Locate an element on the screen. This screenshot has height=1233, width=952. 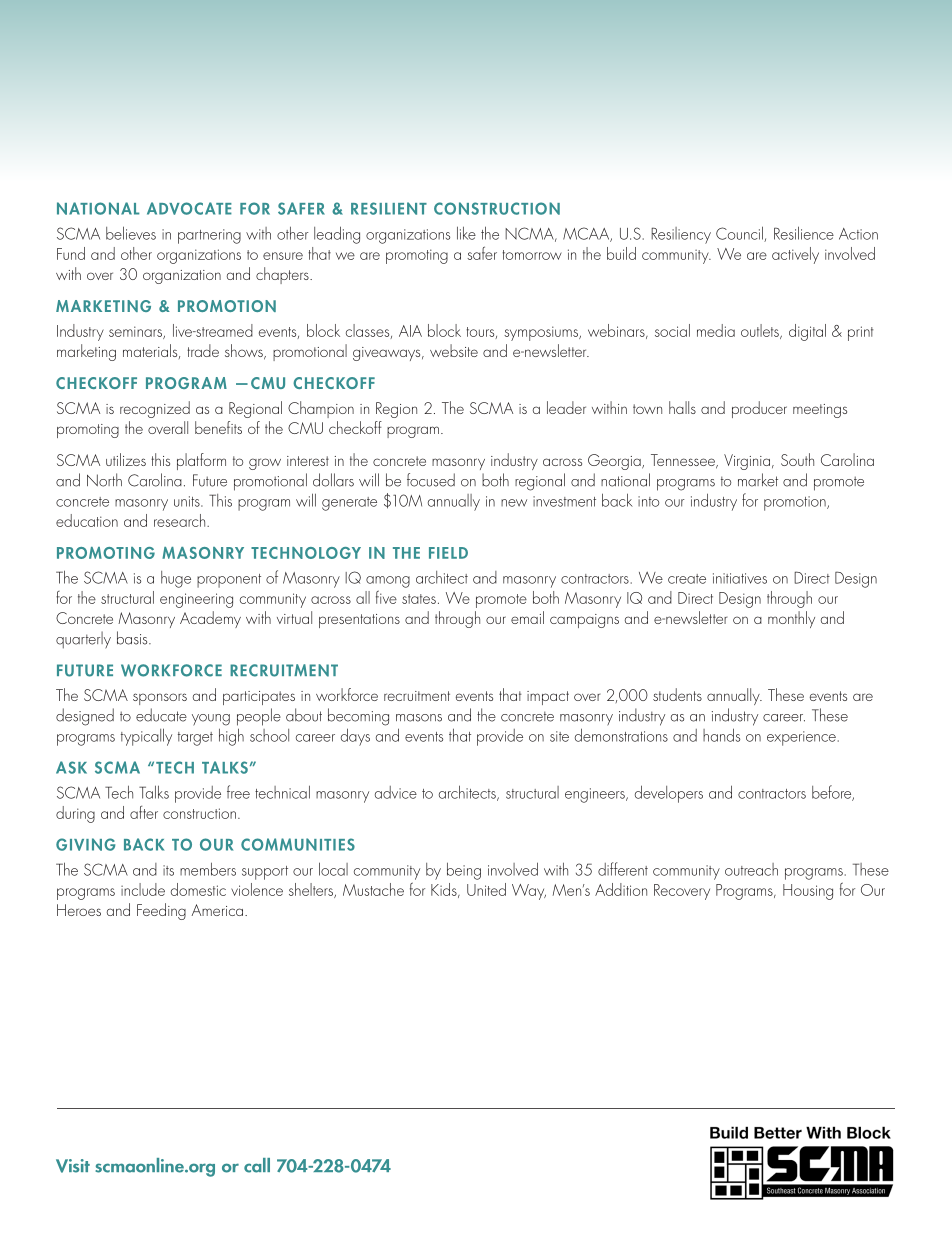
Council is located at coordinates (740, 234).
